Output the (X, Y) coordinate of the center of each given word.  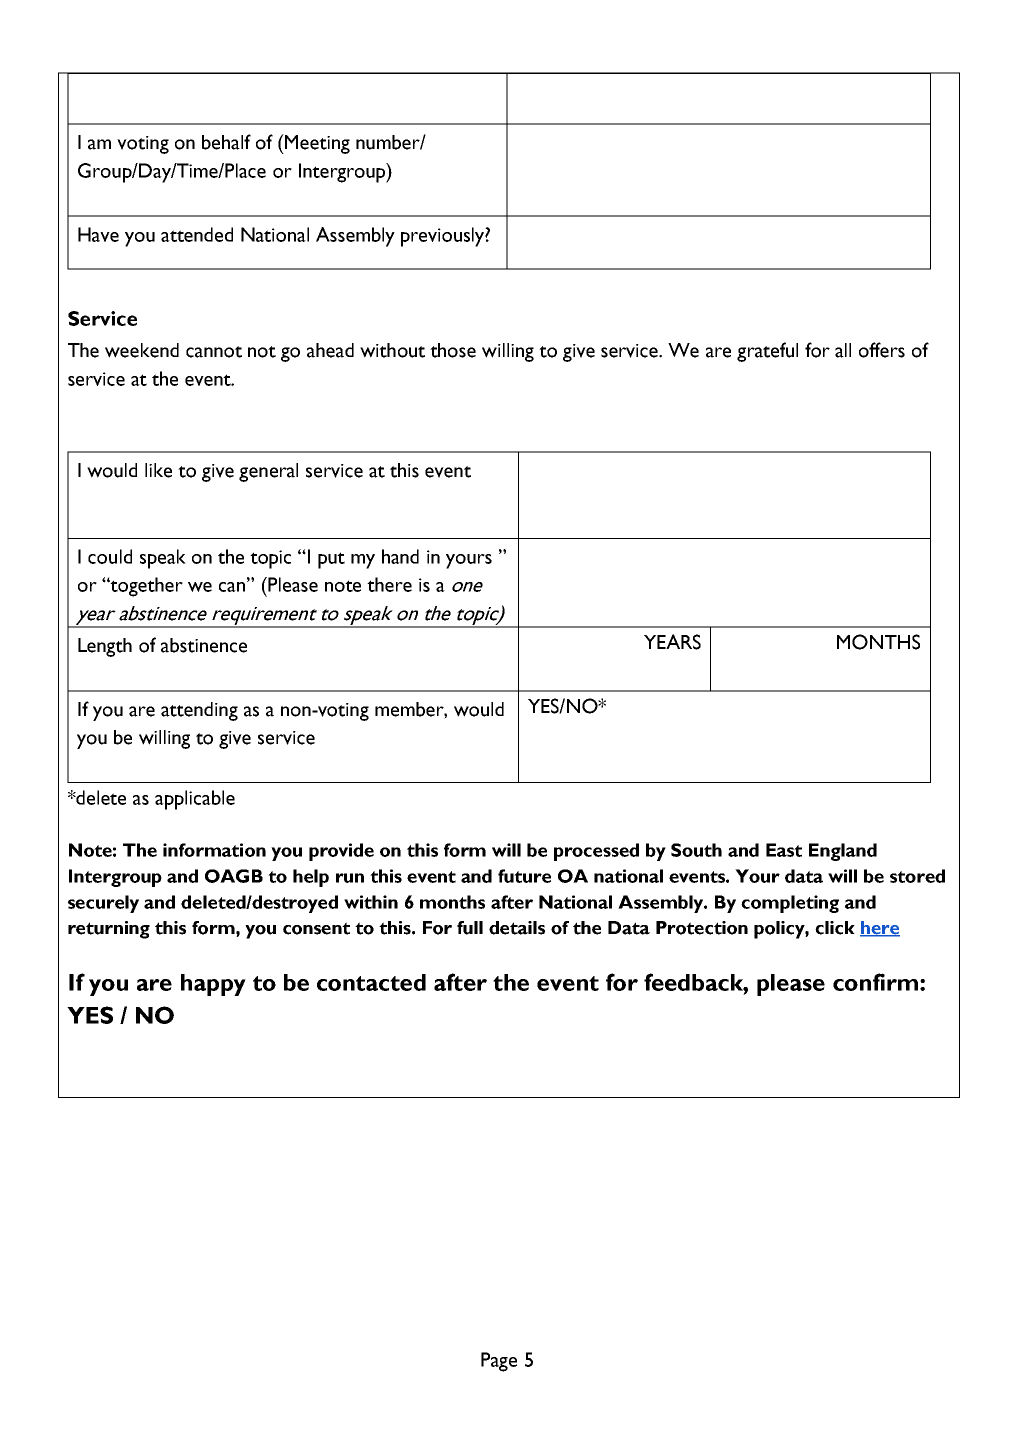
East (784, 850)
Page (499, 1362)
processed (596, 852)
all (843, 350)
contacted (371, 982)
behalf (226, 142)
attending (199, 711)
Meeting (316, 144)
